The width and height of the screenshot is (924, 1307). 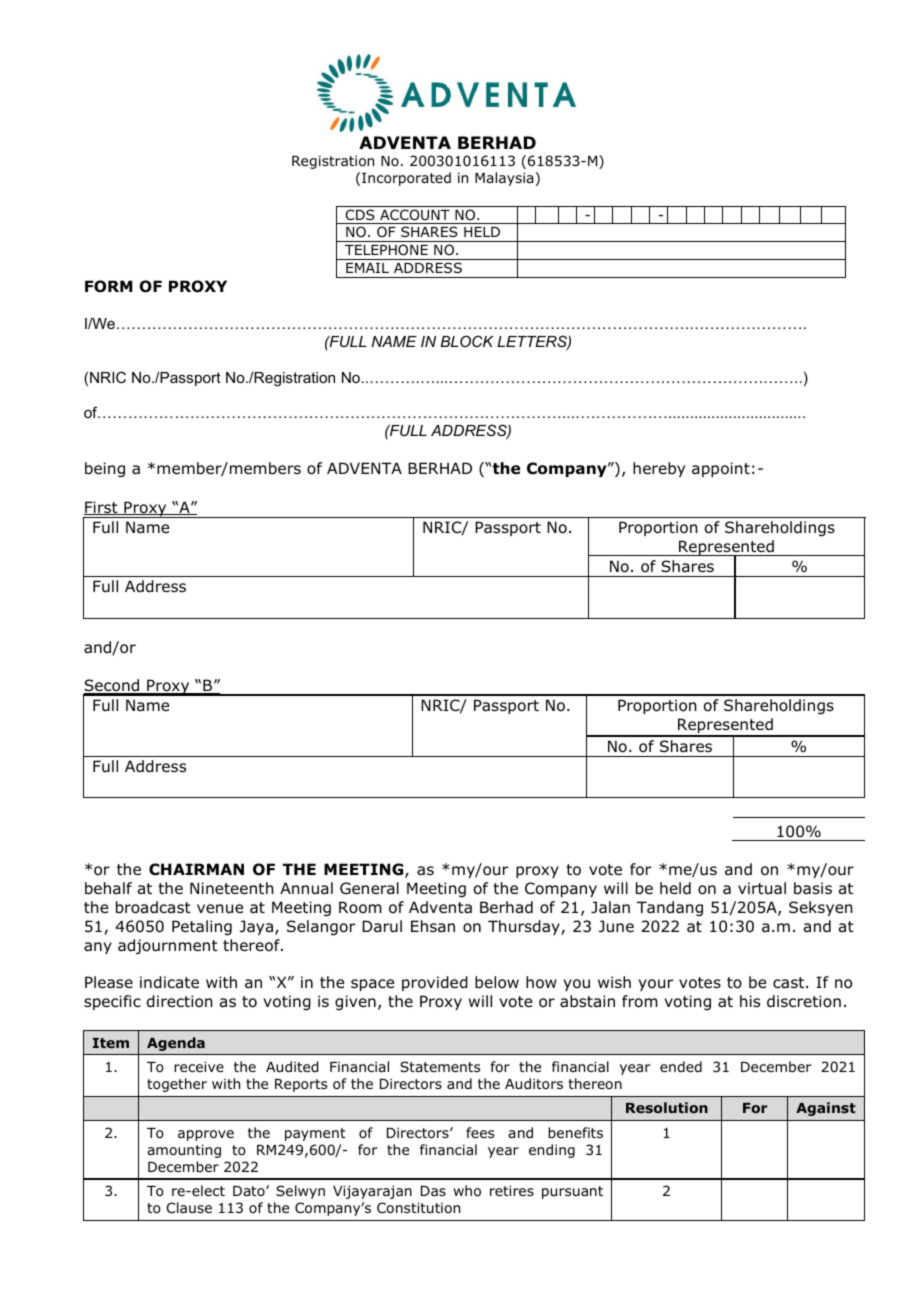 I want to click on amounting, so click(x=184, y=1151).
